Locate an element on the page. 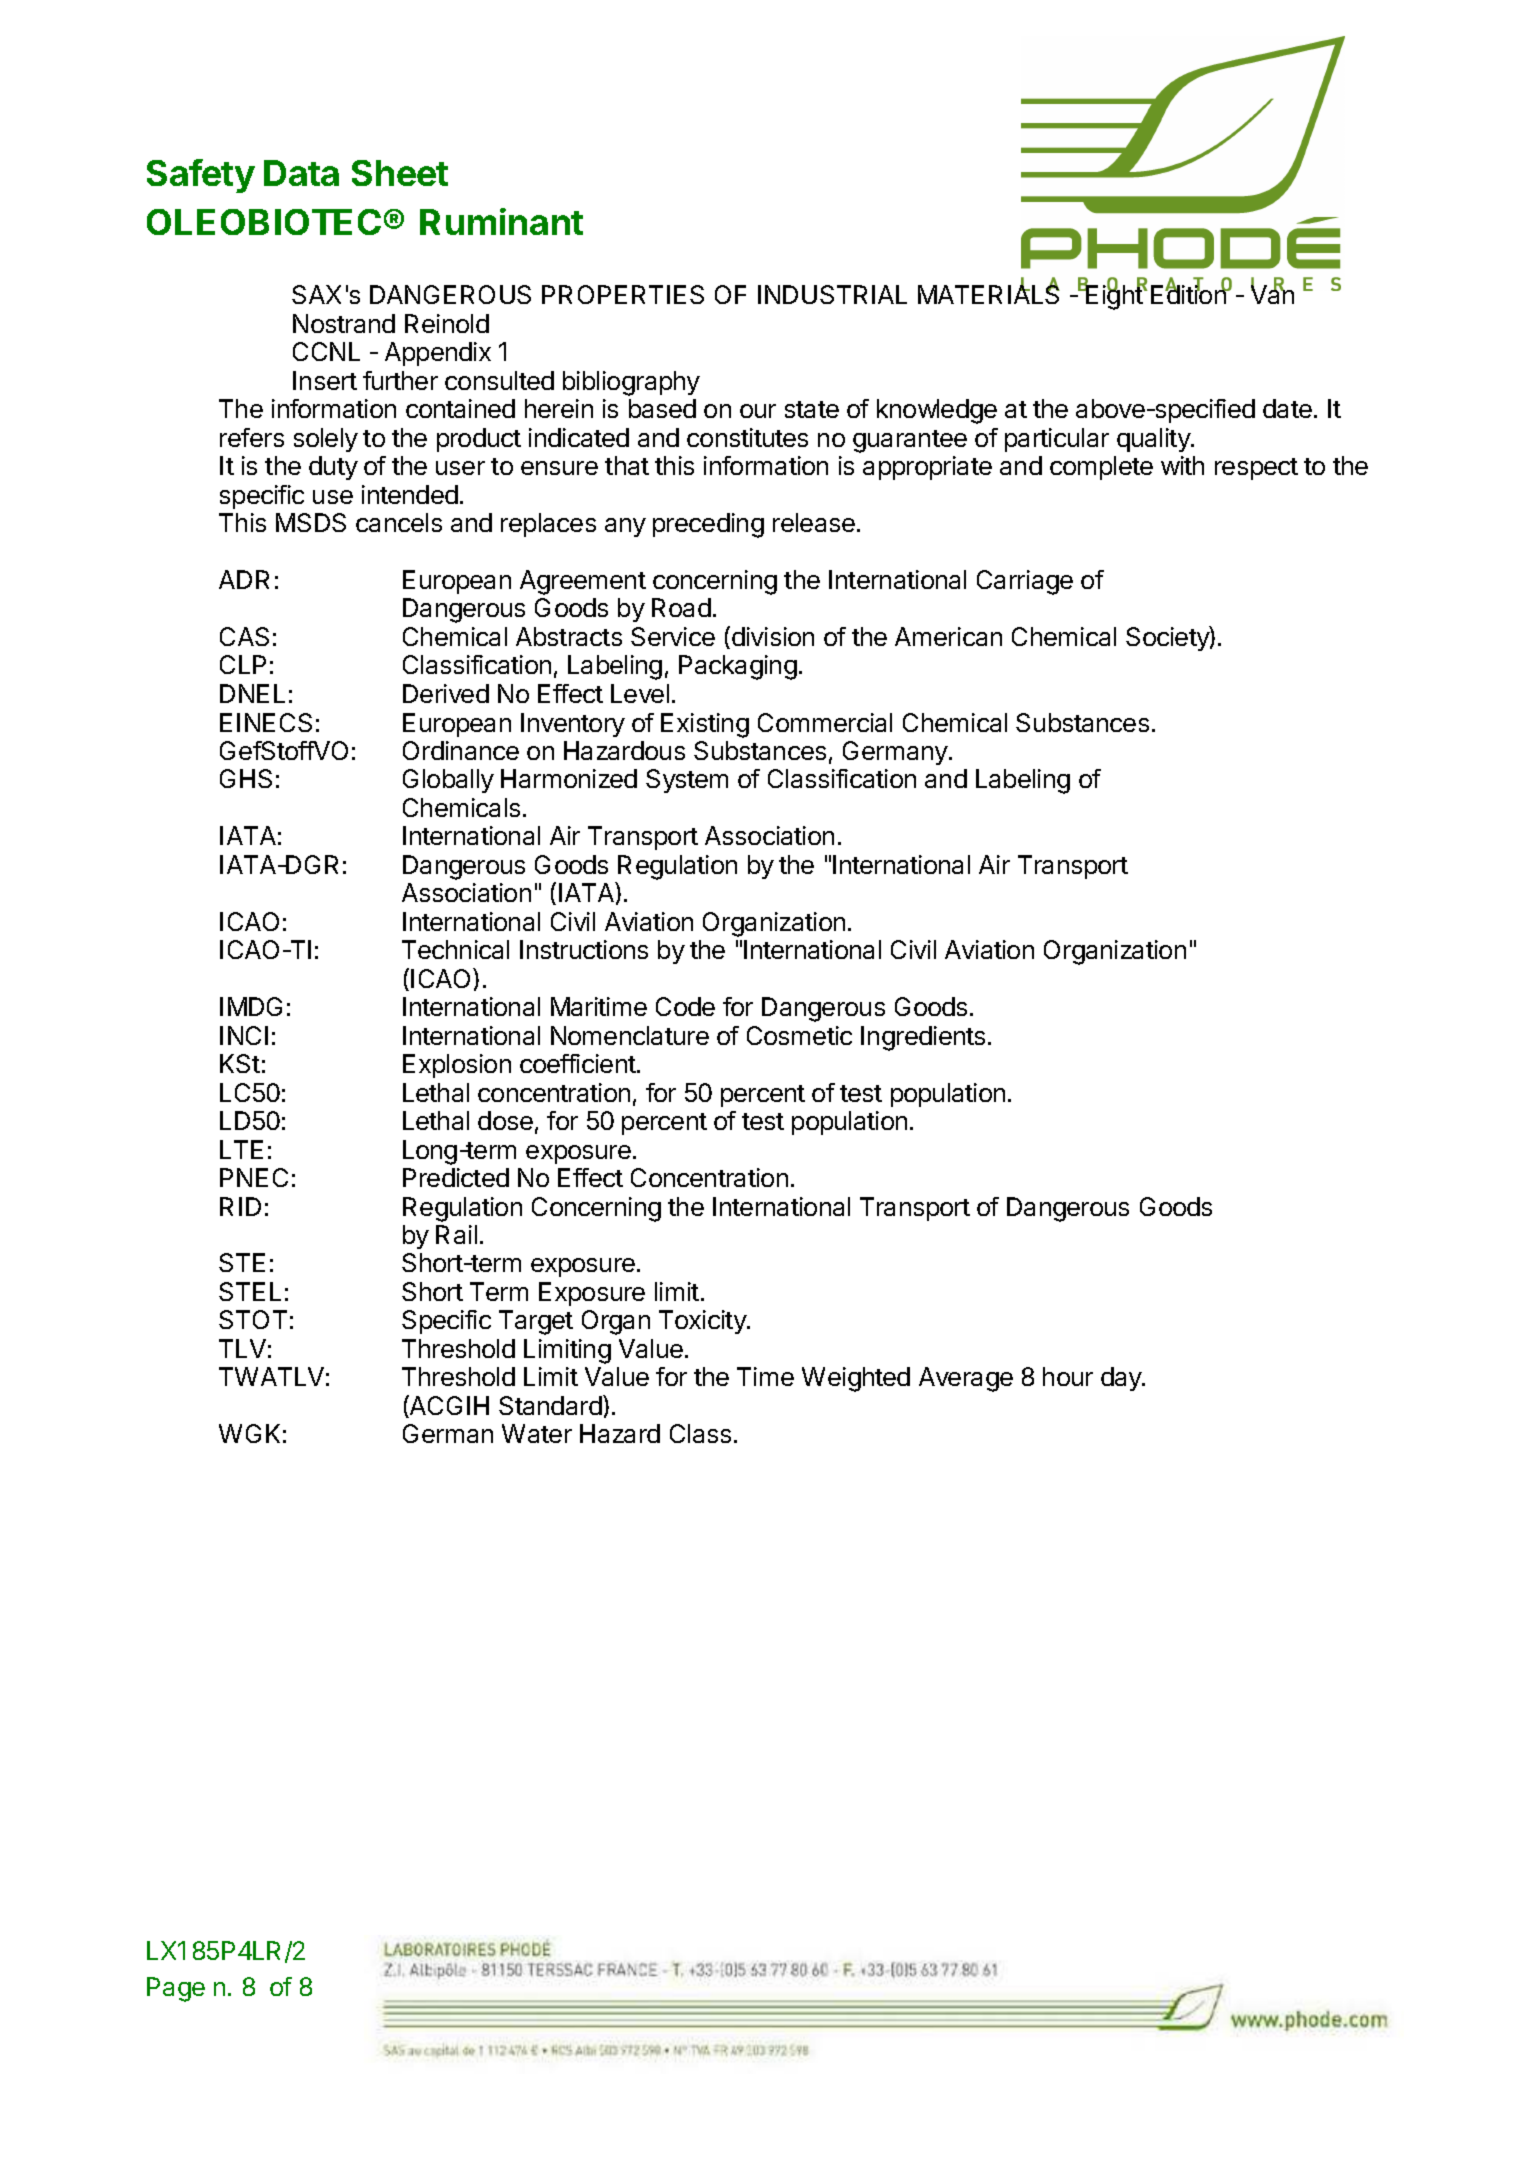 The height and width of the page is (2170, 1533). Edition is located at coordinates (1189, 294).
